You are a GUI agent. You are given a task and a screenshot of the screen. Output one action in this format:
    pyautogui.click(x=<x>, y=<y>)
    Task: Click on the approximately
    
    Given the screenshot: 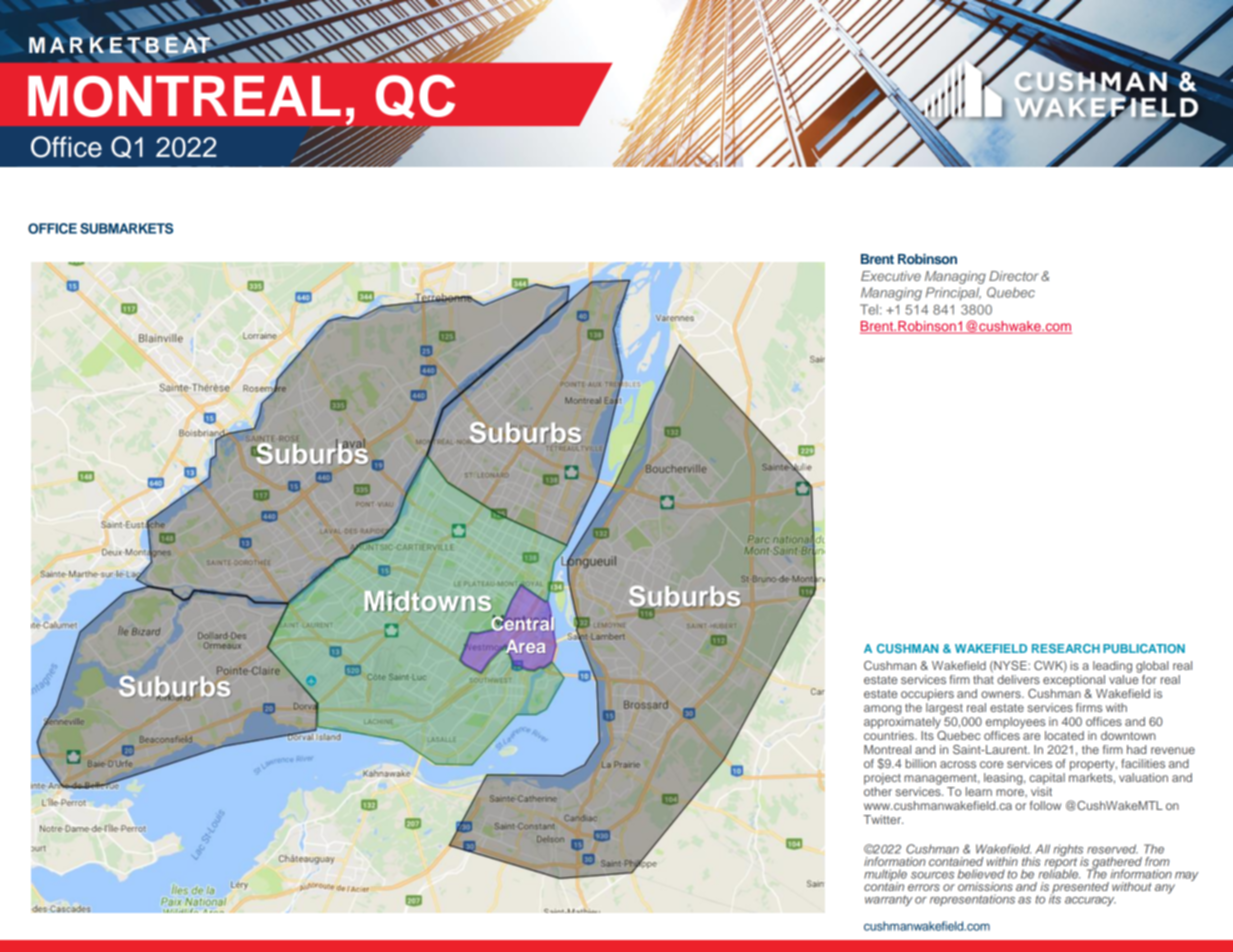 What is the action you would take?
    pyautogui.click(x=902, y=723)
